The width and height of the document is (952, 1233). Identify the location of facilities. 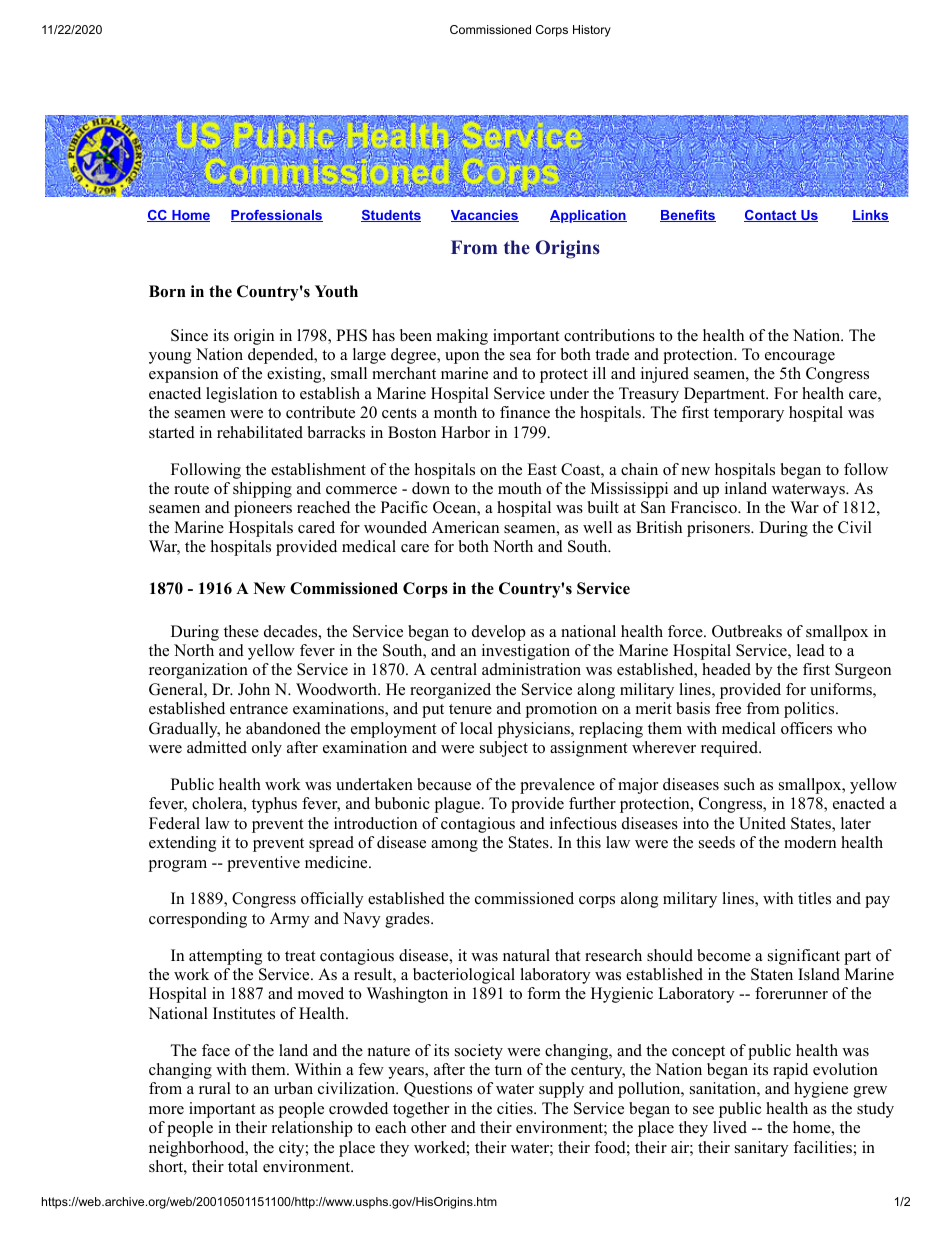
(823, 1147).
